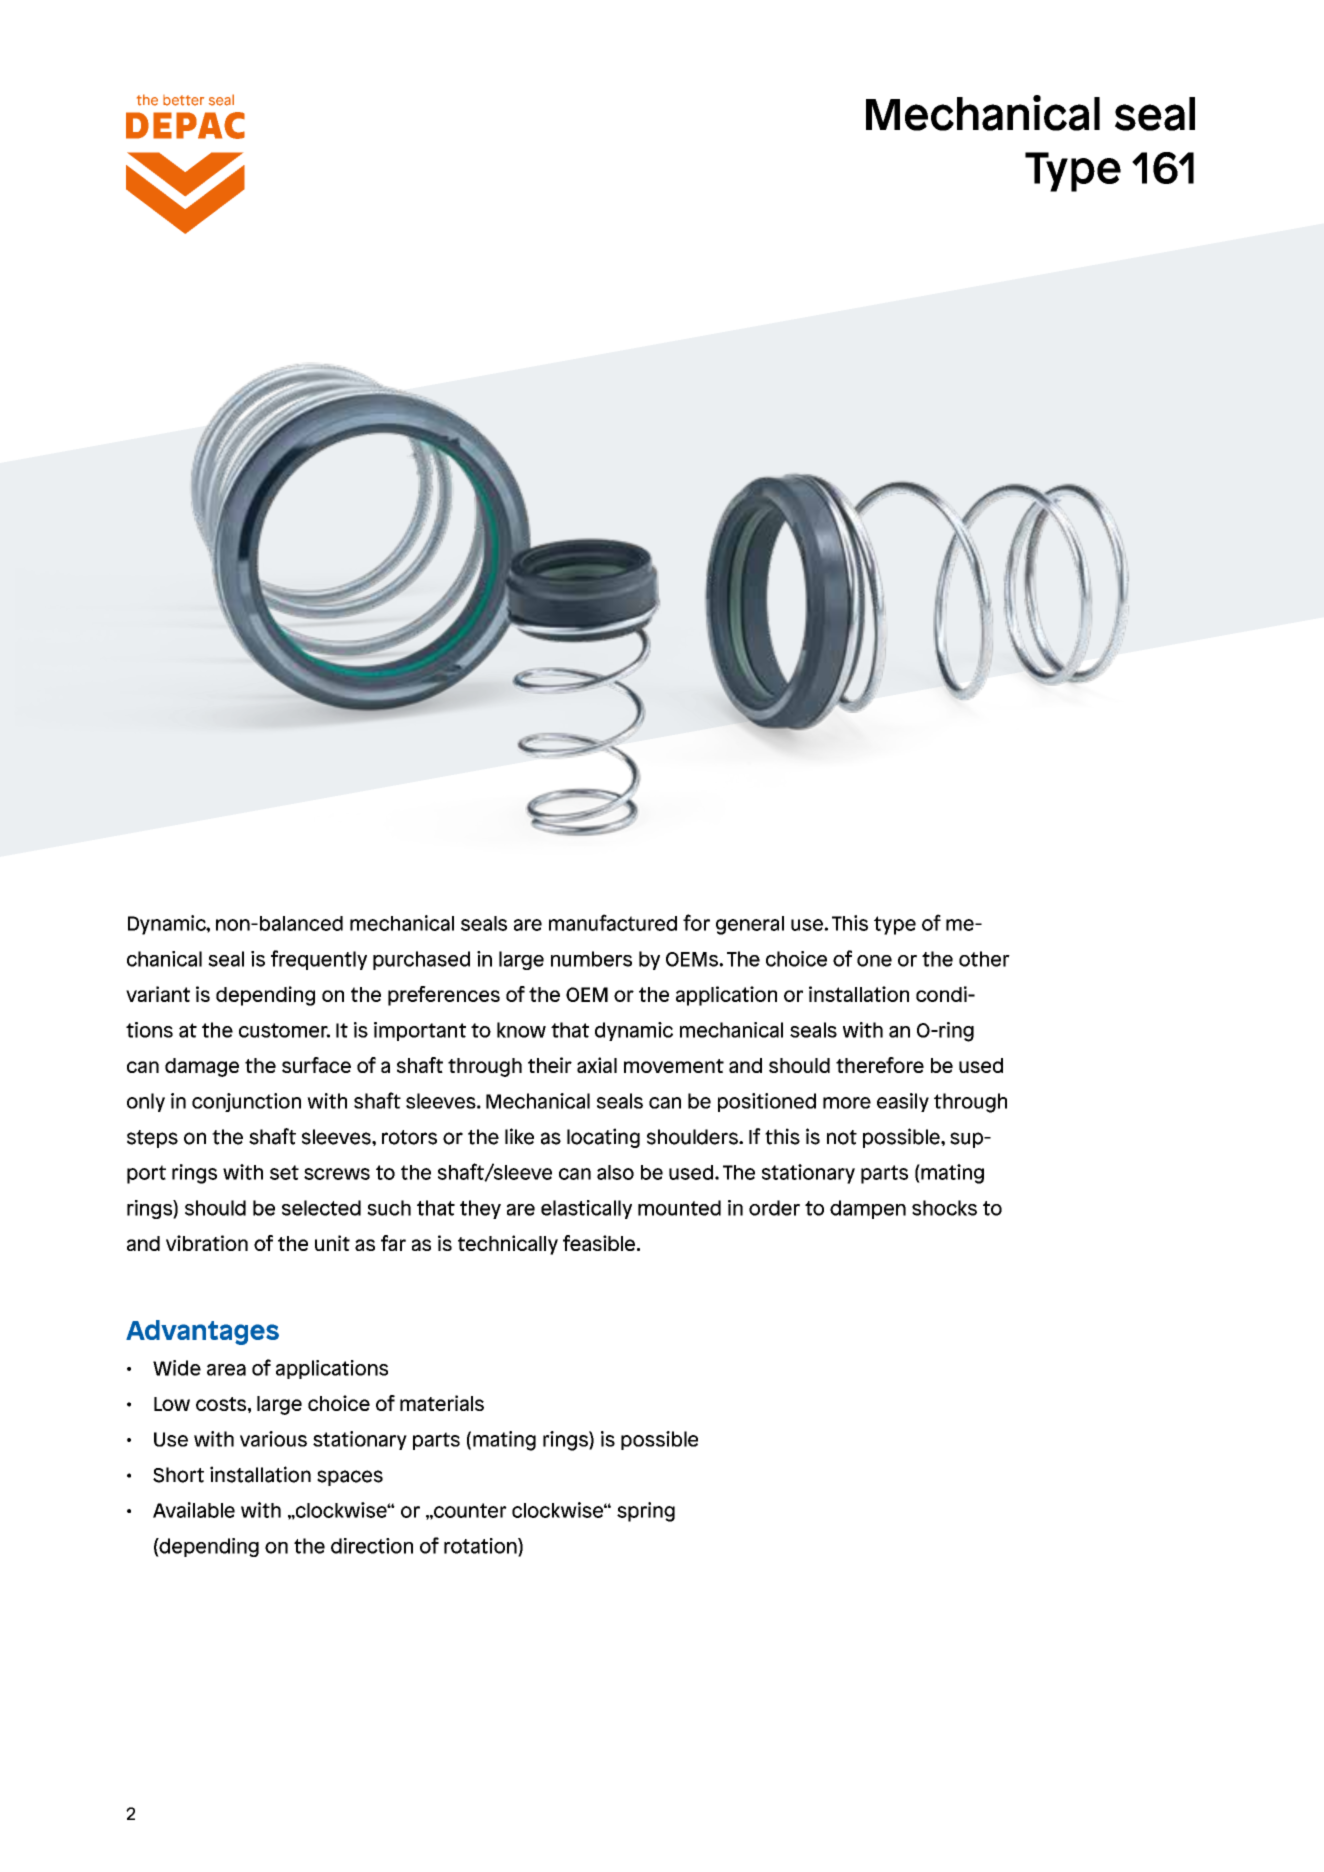 The image size is (1324, 1872). I want to click on shocks, so click(944, 1208).
